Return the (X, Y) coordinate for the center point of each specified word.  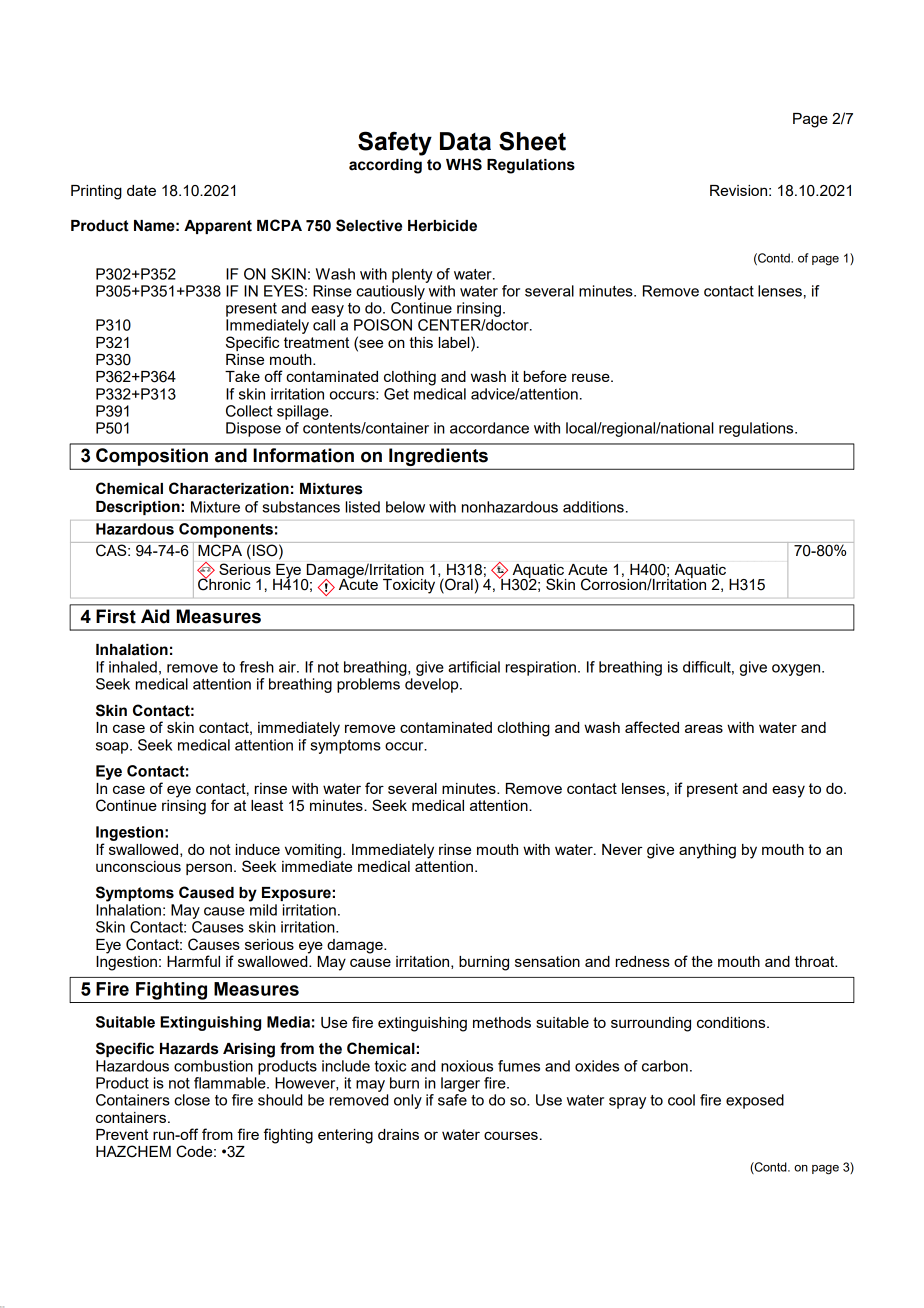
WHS (464, 164)
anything (707, 851)
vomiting (314, 851)
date (141, 190)
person (209, 869)
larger (460, 1084)
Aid (155, 616)
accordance (489, 428)
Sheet (532, 141)
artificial (474, 667)
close (192, 1100)
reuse (592, 377)
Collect (249, 411)
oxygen (797, 670)
